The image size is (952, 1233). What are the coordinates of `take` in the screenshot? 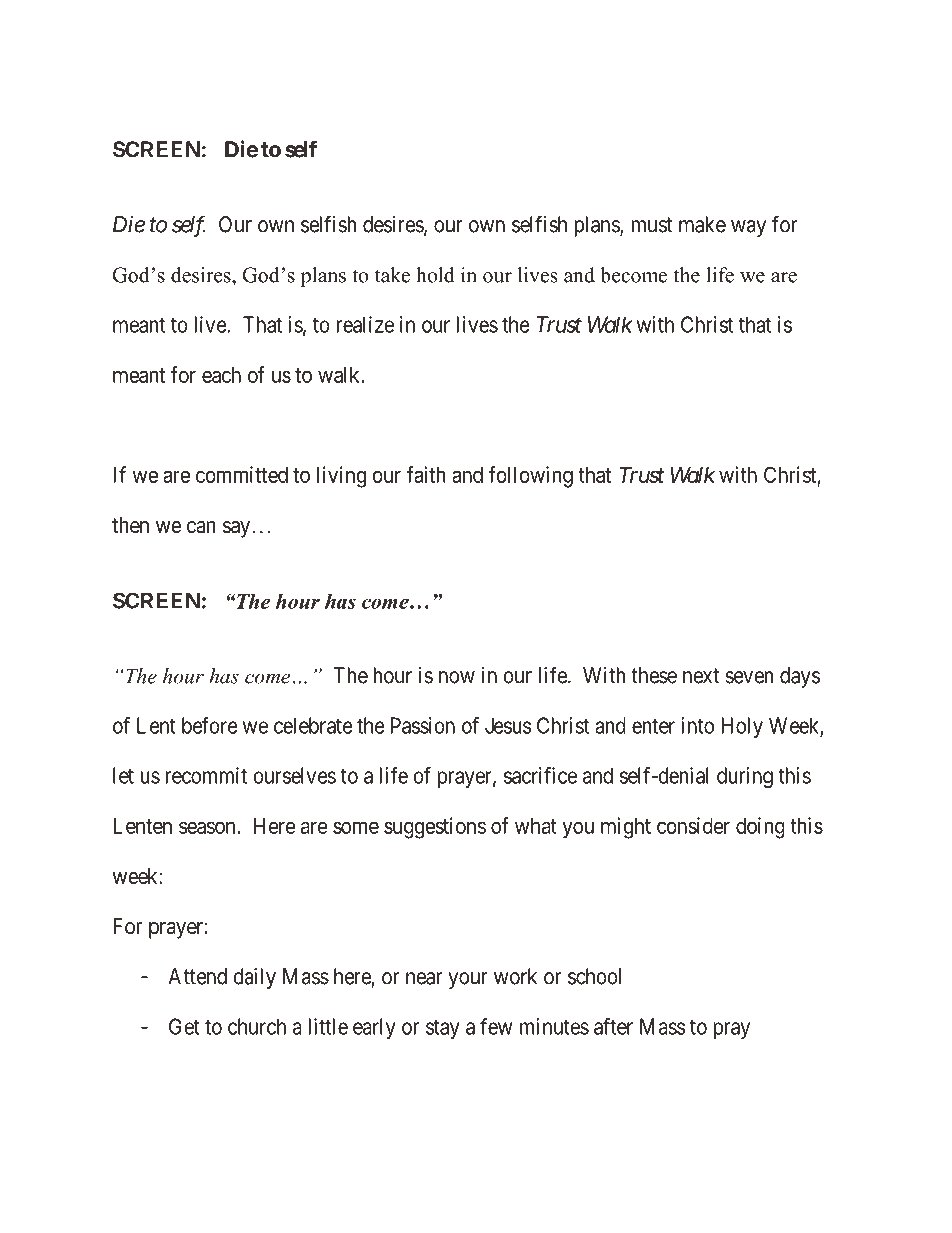 It's located at (392, 275).
